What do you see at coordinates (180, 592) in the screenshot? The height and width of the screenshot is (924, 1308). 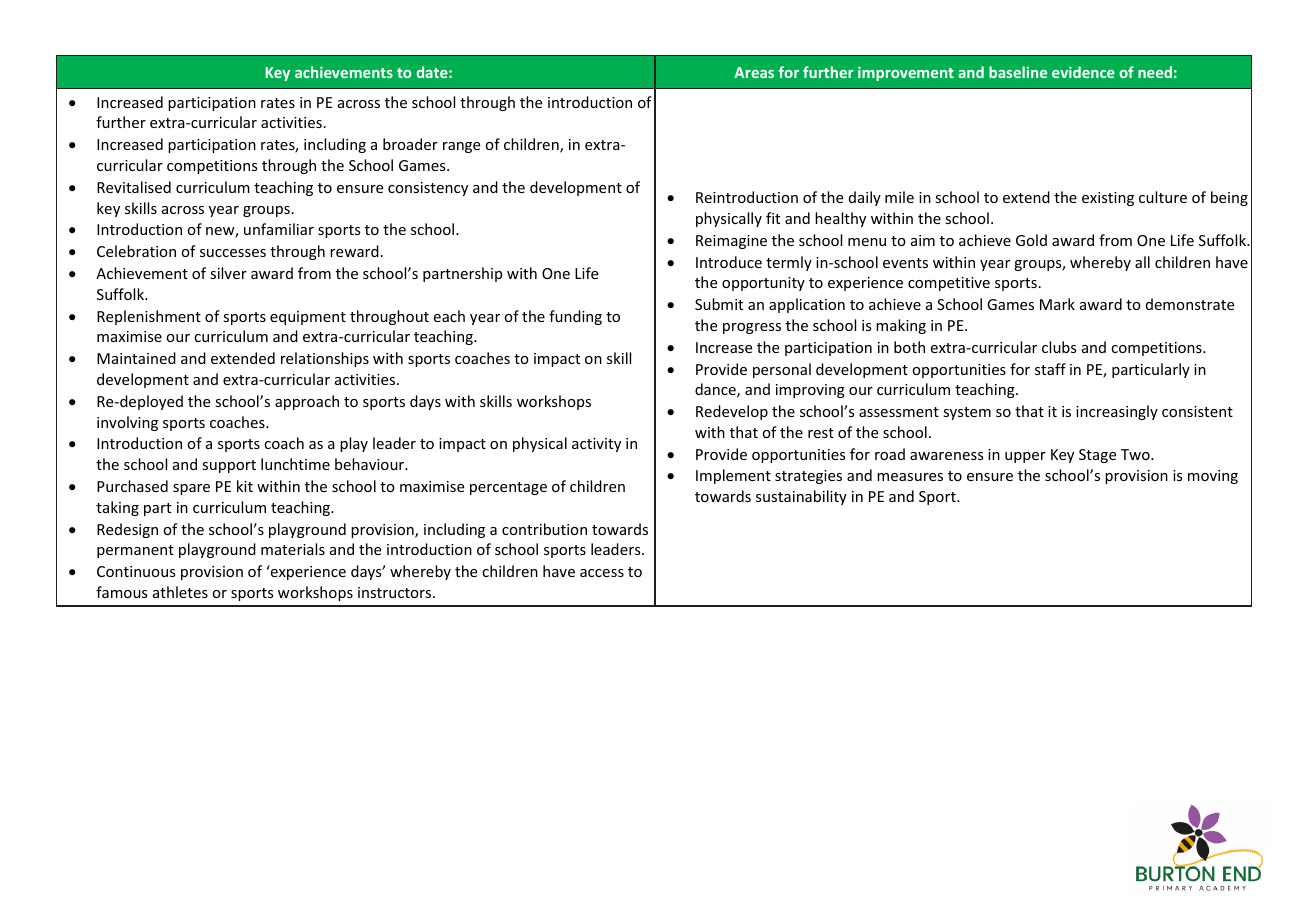 I see `athletes` at bounding box center [180, 592].
